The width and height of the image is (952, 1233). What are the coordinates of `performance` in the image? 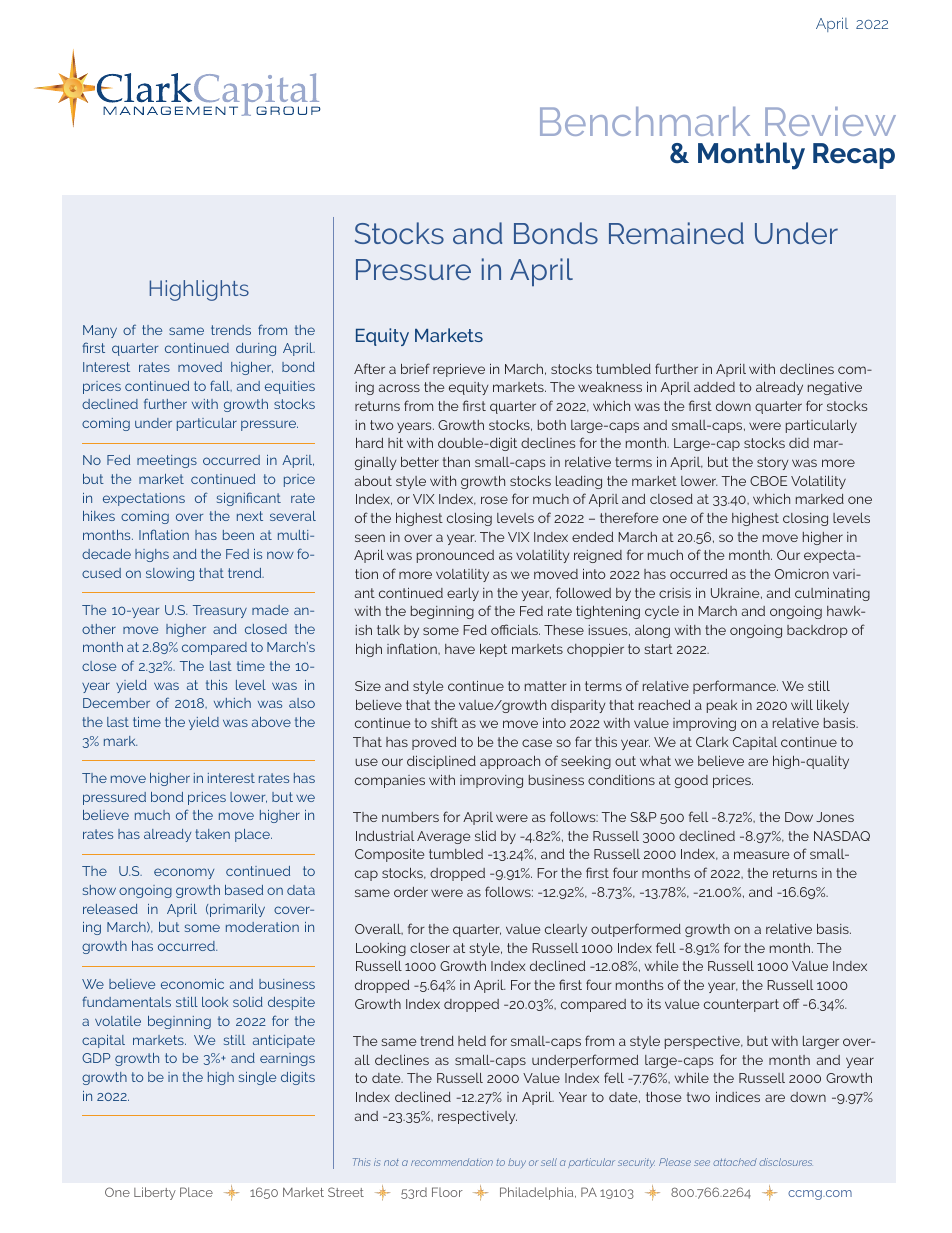 It's located at (735, 687).
